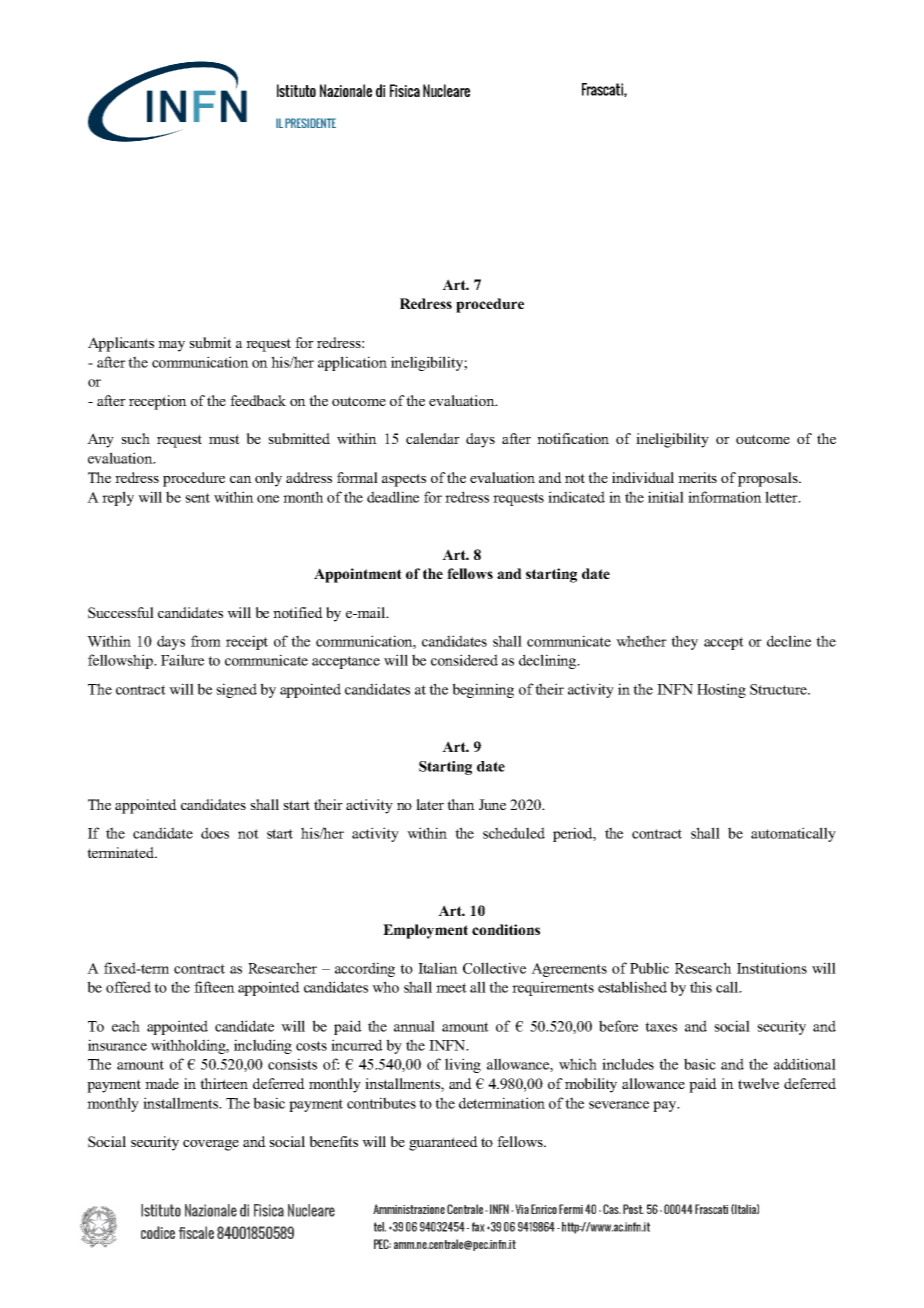 This screenshot has width=924, height=1308. Describe the element at coordinates (721, 690) in the screenshot. I see `Hosting` at that location.
